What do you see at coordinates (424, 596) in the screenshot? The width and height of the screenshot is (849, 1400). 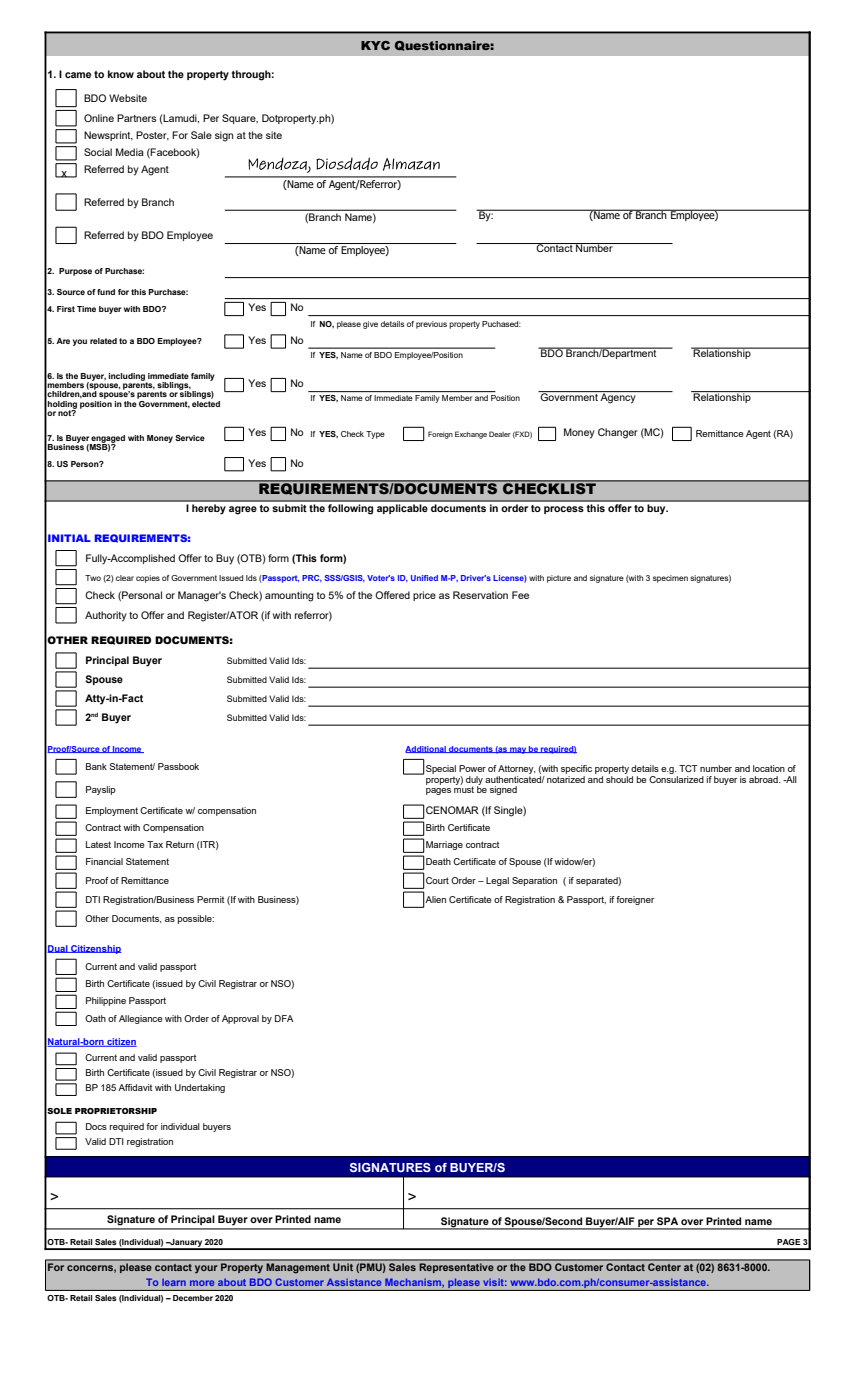 I see `price` at bounding box center [424, 596].
